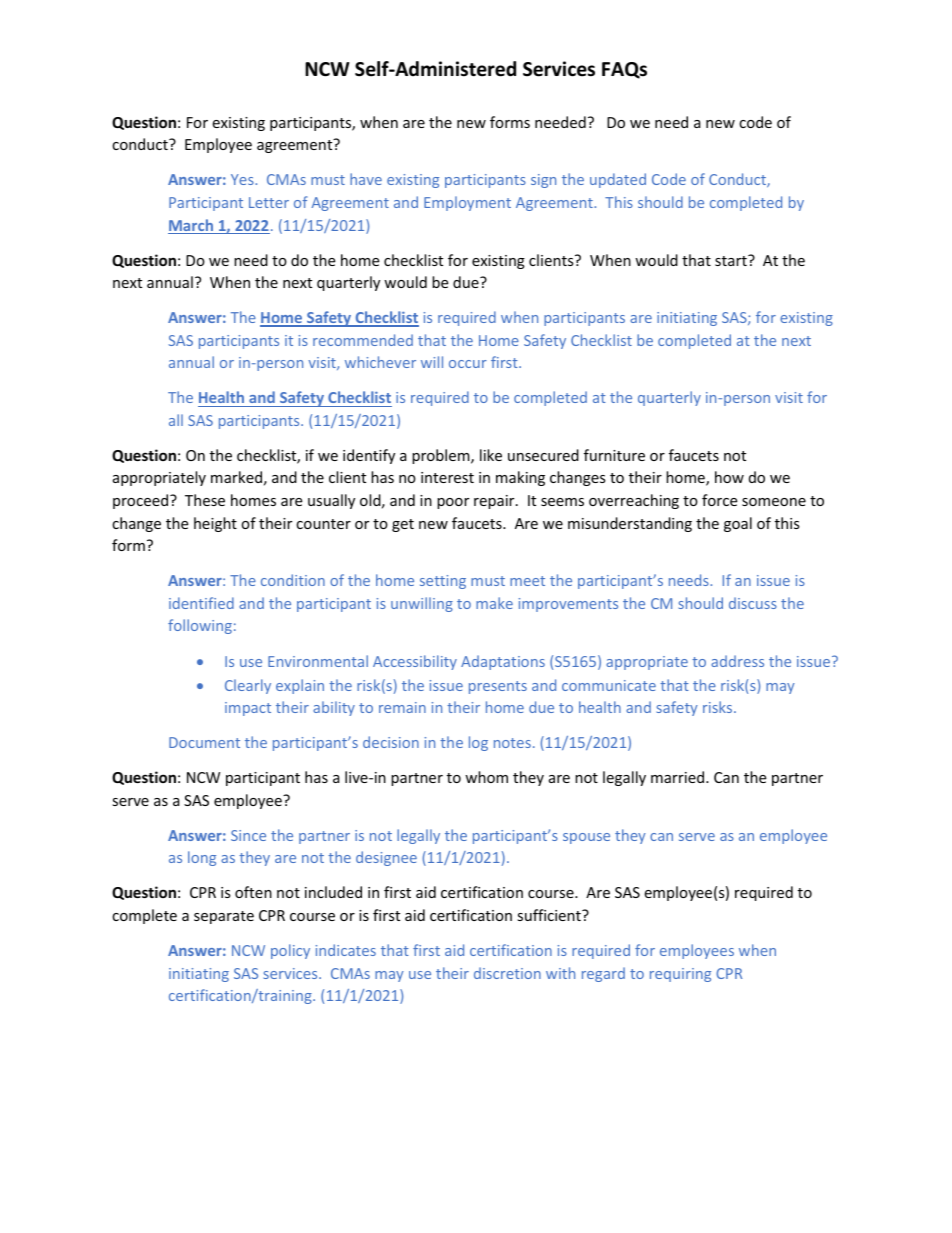 The image size is (952, 1233). What do you see at coordinates (753, 603) in the document?
I see `discuss` at bounding box center [753, 603].
